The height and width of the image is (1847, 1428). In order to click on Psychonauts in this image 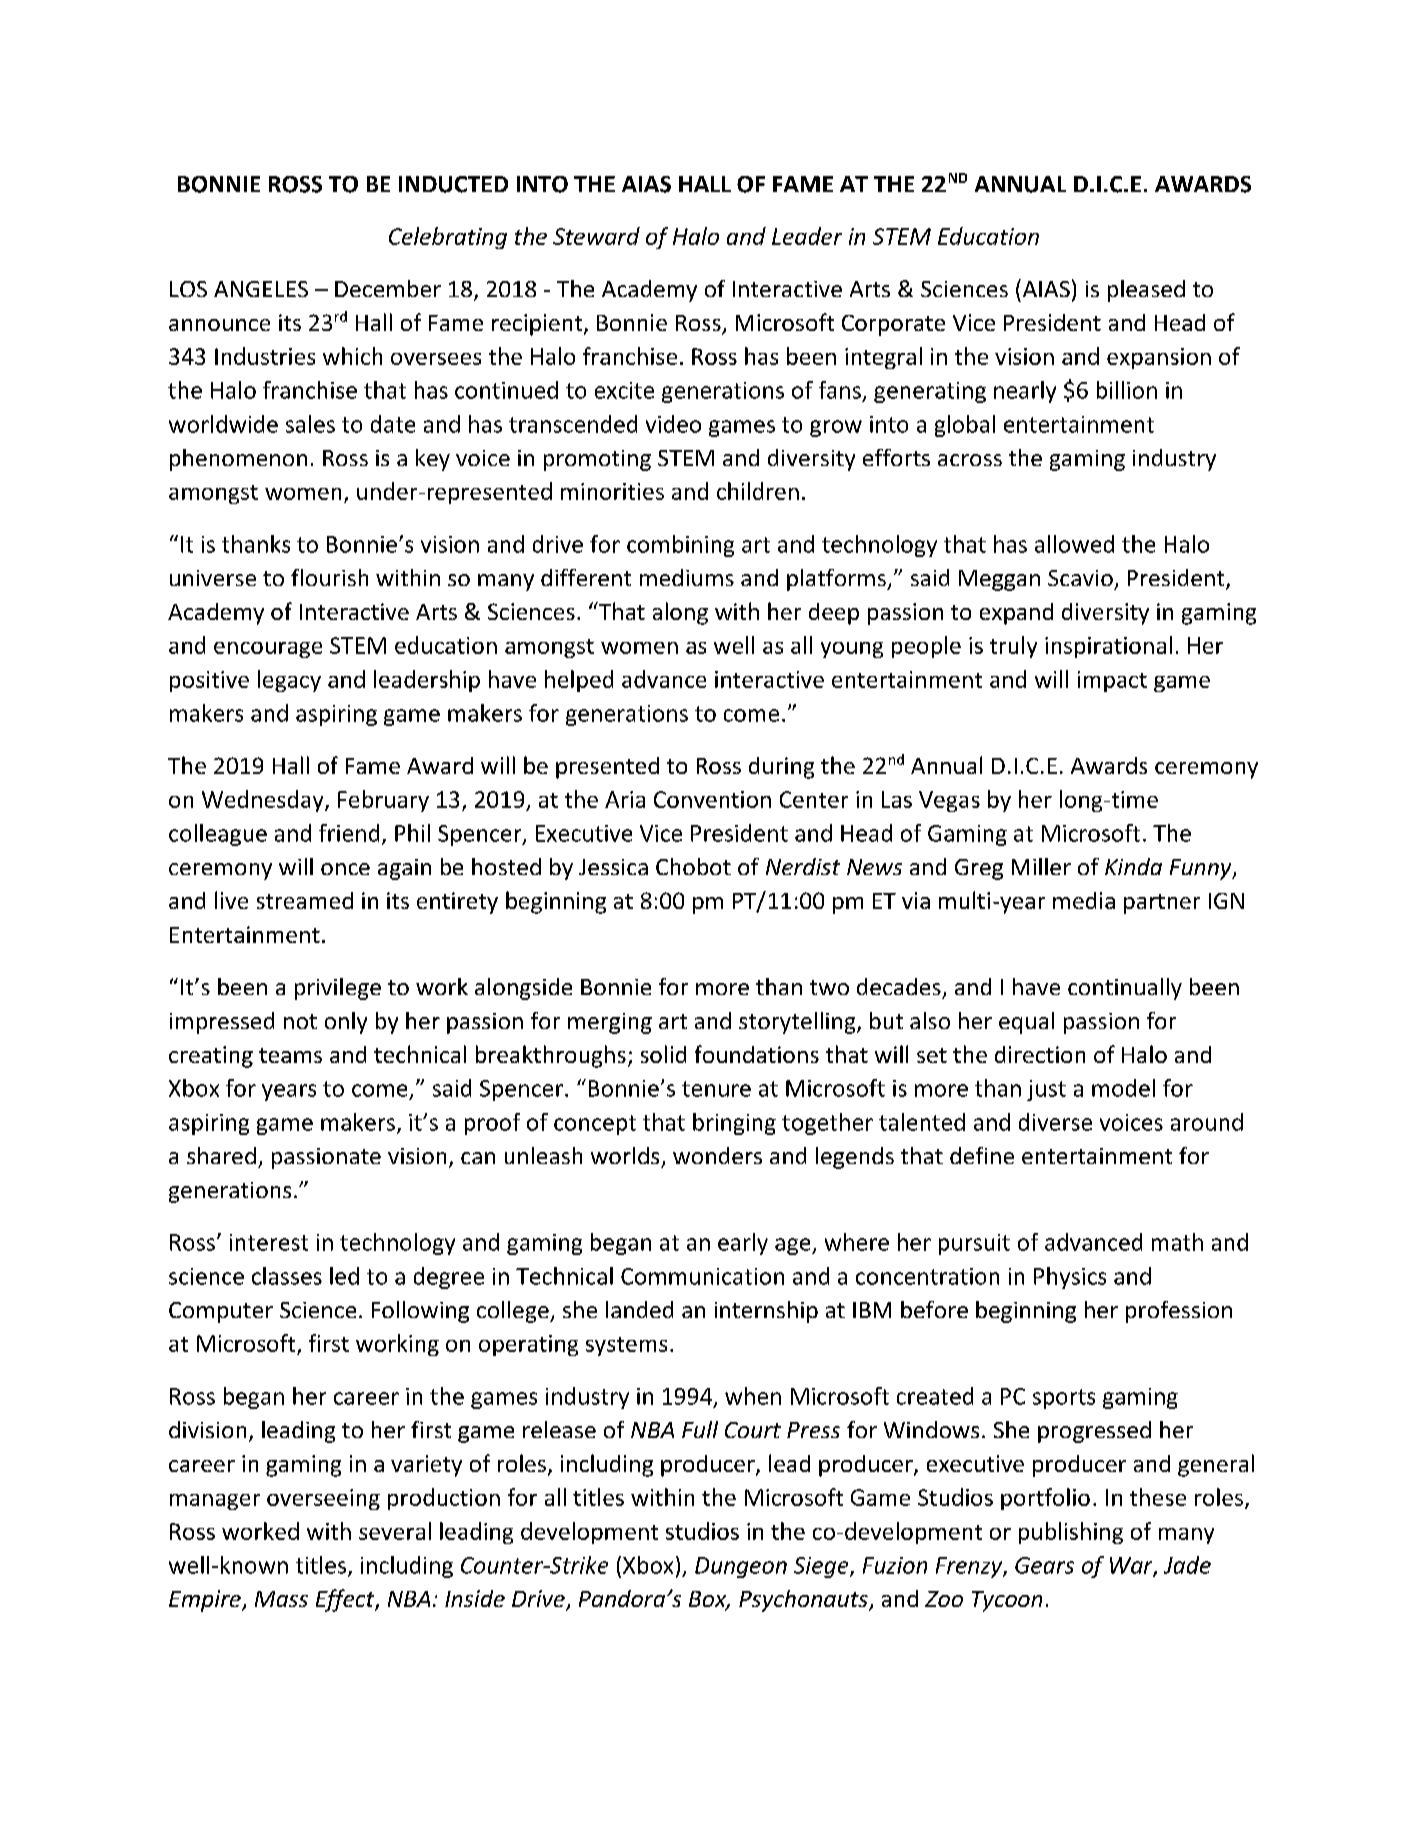, I will do `click(804, 1601)`.
